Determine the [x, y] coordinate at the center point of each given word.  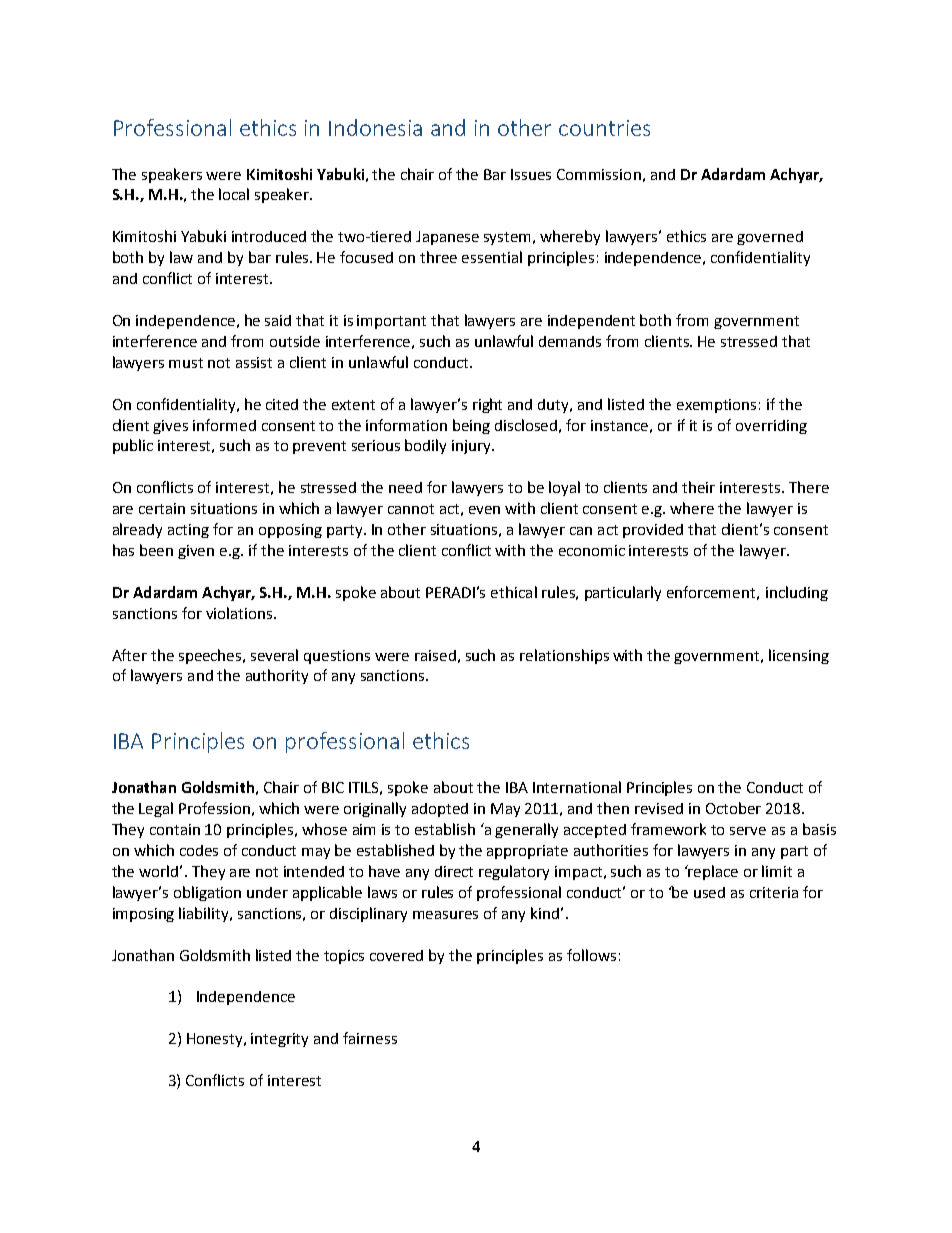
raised [435, 655]
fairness [370, 1038]
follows [591, 955]
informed [224, 425]
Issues [531, 174]
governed [770, 238]
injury [473, 447]
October [733, 808]
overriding [771, 427]
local [234, 194]
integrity [279, 1040]
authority [277, 676]
